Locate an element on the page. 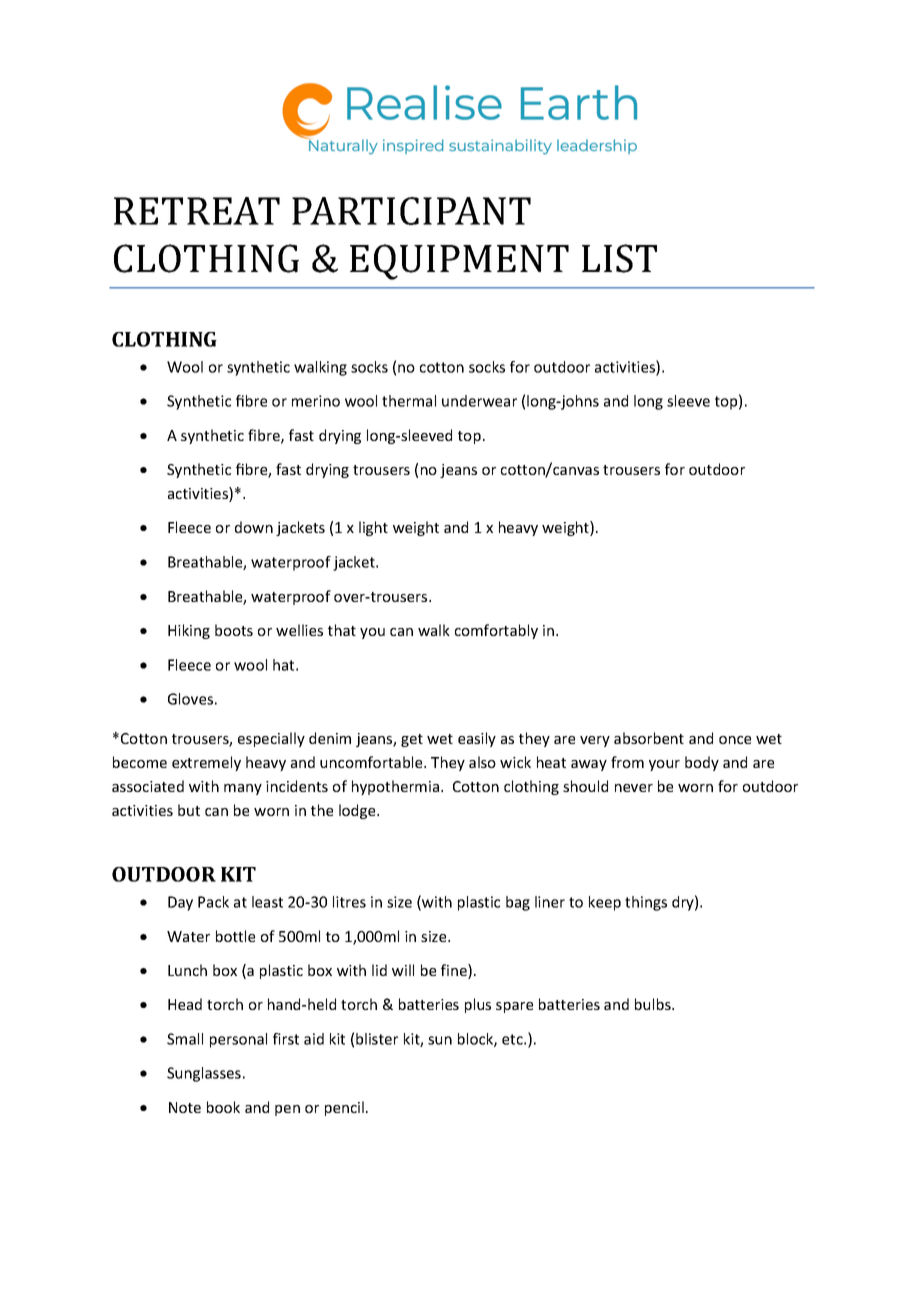 The height and width of the page is (1308, 924). Hiking is located at coordinates (189, 631).
